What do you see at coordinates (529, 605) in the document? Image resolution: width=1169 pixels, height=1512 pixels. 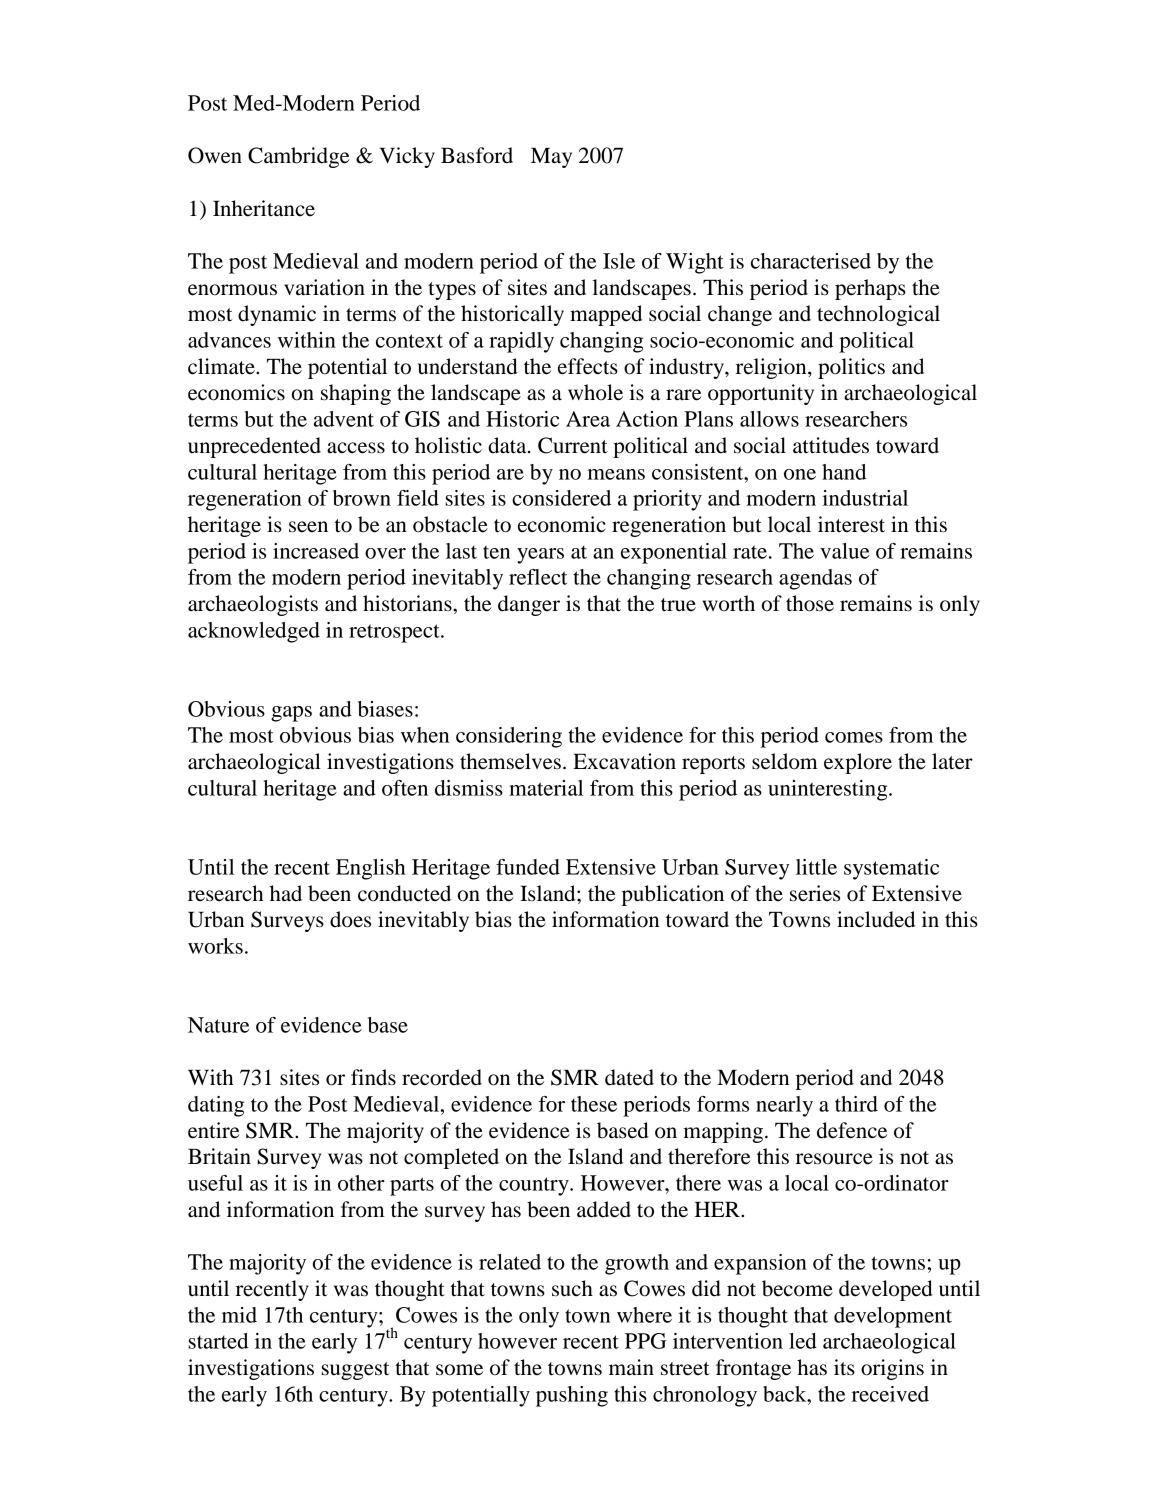 I see `danger` at bounding box center [529, 605].
